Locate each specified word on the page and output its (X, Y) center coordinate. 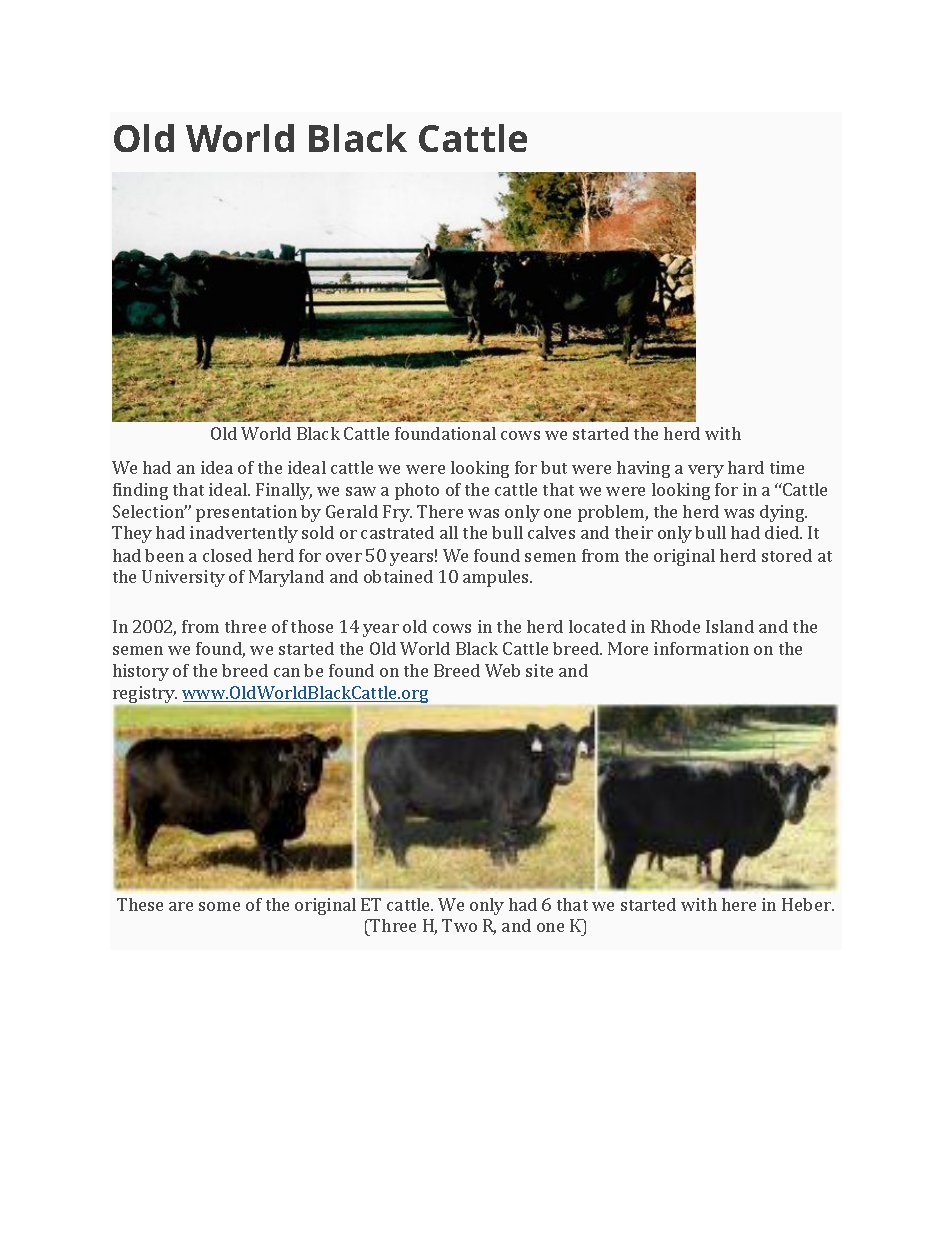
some (219, 906)
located (597, 626)
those (312, 626)
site (539, 670)
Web (502, 670)
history (141, 672)
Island (730, 626)
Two (459, 925)
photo (417, 491)
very (706, 471)
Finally (284, 491)
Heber (807, 904)
